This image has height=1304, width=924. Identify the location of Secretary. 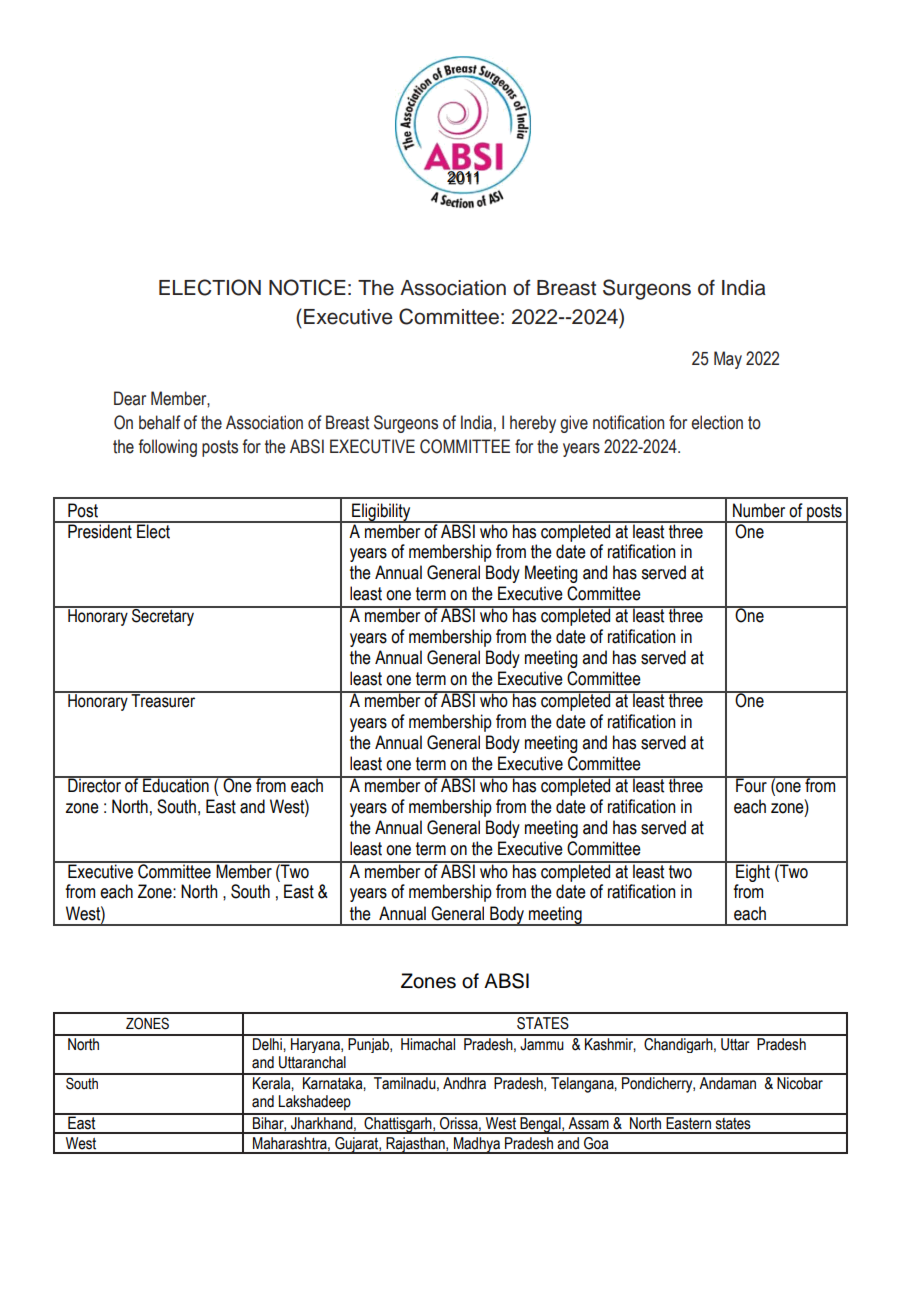
(163, 616).
